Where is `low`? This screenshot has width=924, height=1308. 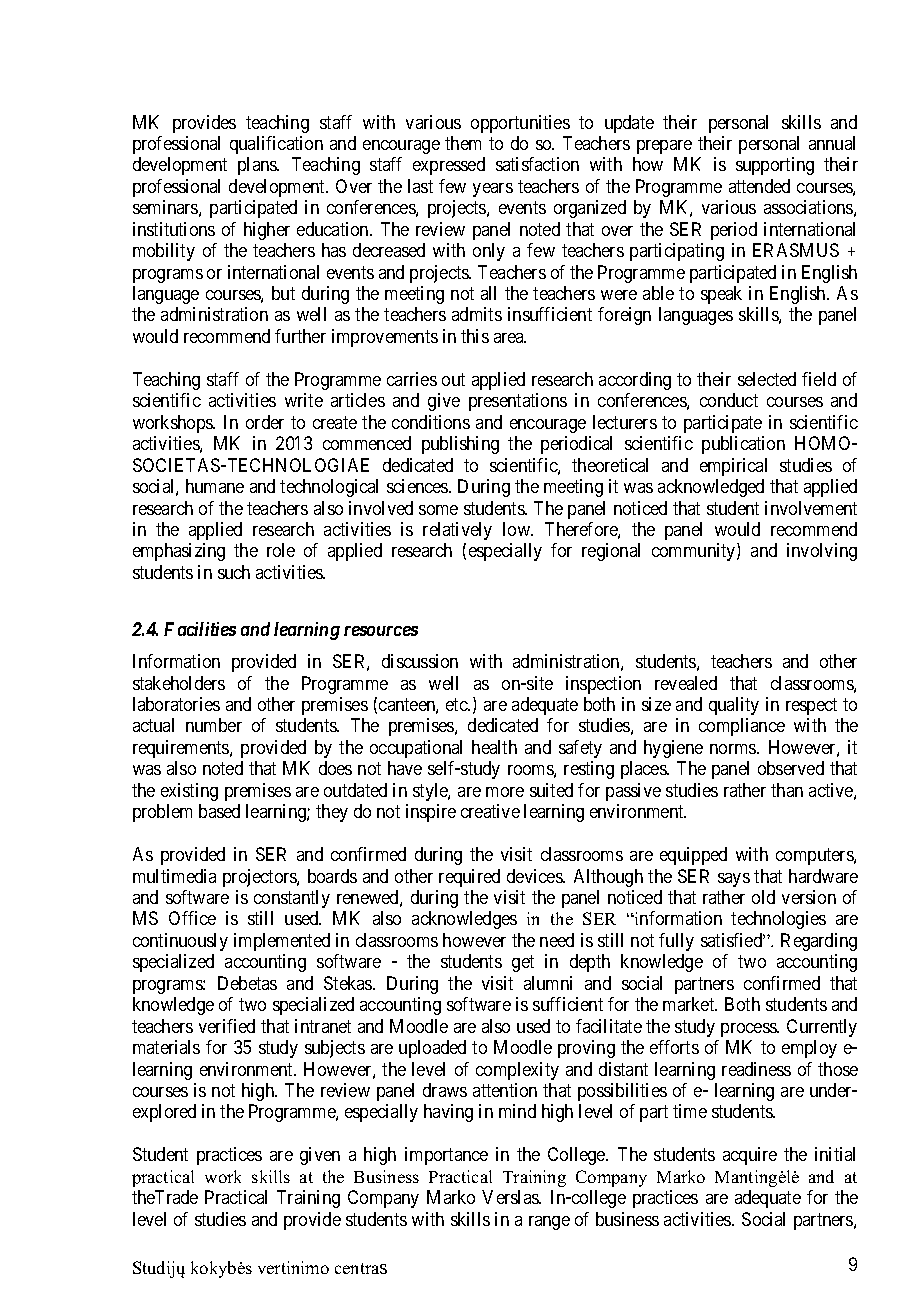 low is located at coordinates (517, 529).
